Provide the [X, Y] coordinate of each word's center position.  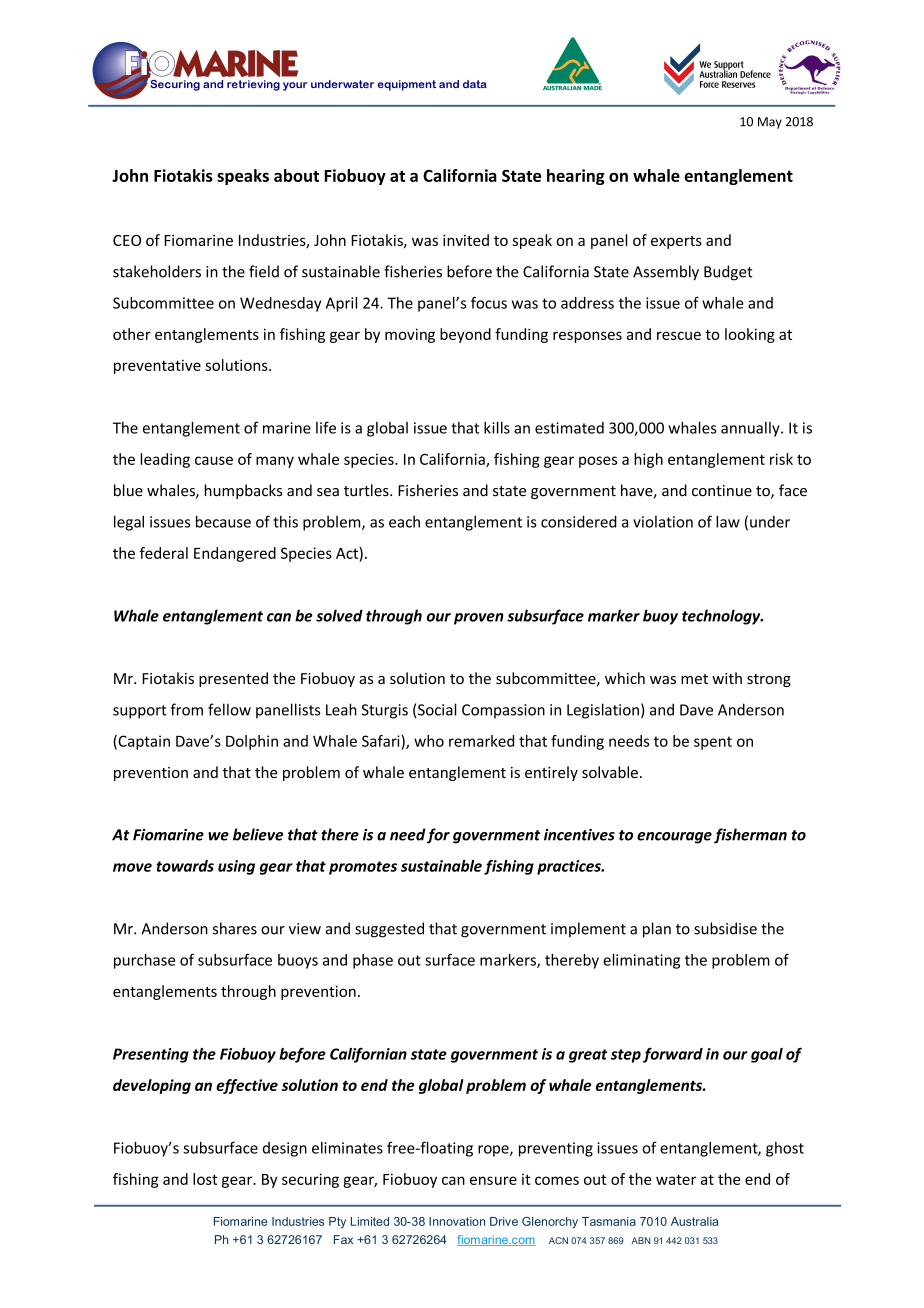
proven [479, 619]
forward [673, 1055]
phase [373, 961]
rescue [679, 335]
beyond [465, 335]
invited [466, 240]
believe [258, 834]
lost [205, 1179]
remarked [481, 741]
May [770, 123]
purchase [144, 961]
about [296, 175]
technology [722, 617]
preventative [157, 366]
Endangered [235, 554]
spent [713, 743]
